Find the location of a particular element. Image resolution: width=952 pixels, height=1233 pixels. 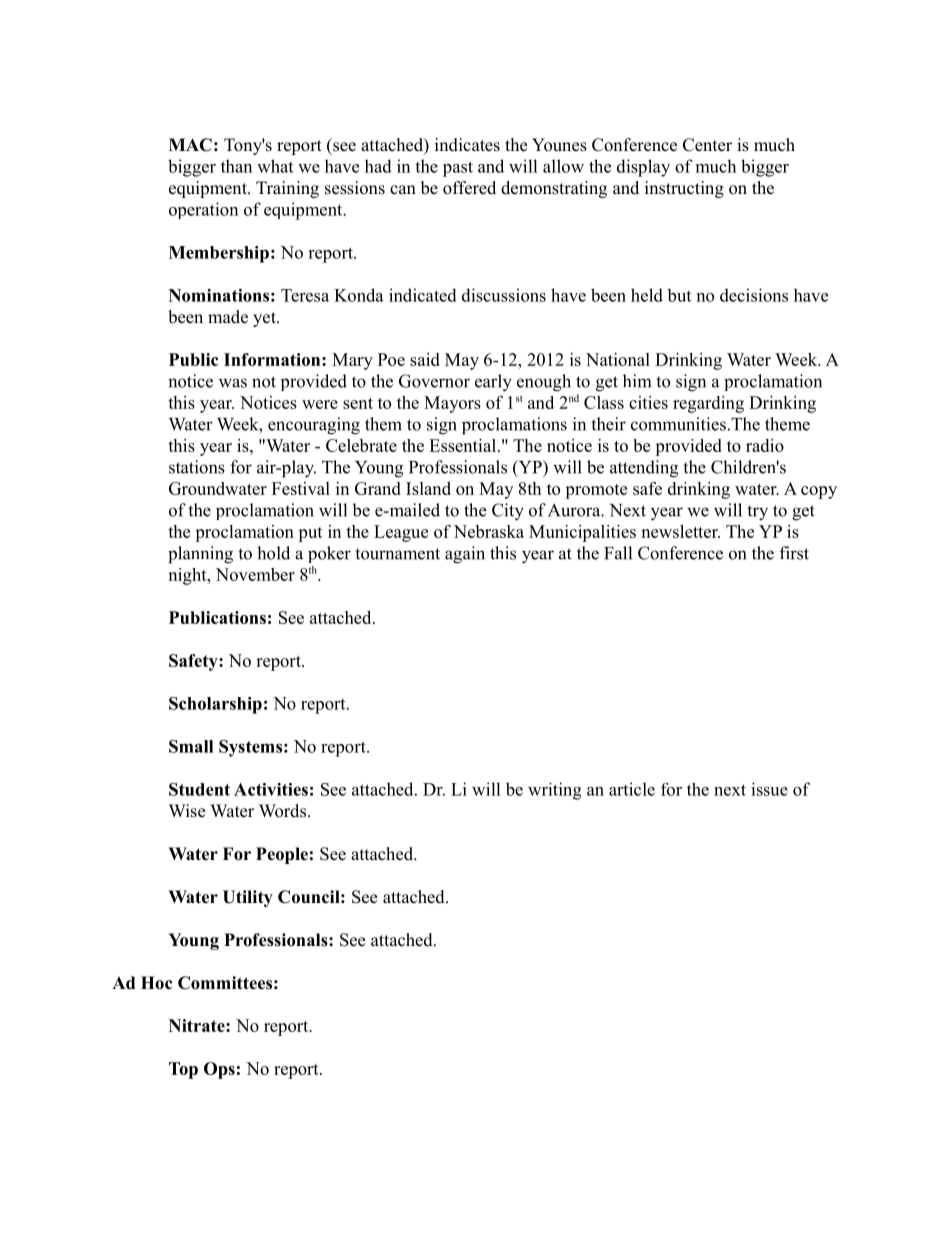

article is located at coordinates (632, 789).
